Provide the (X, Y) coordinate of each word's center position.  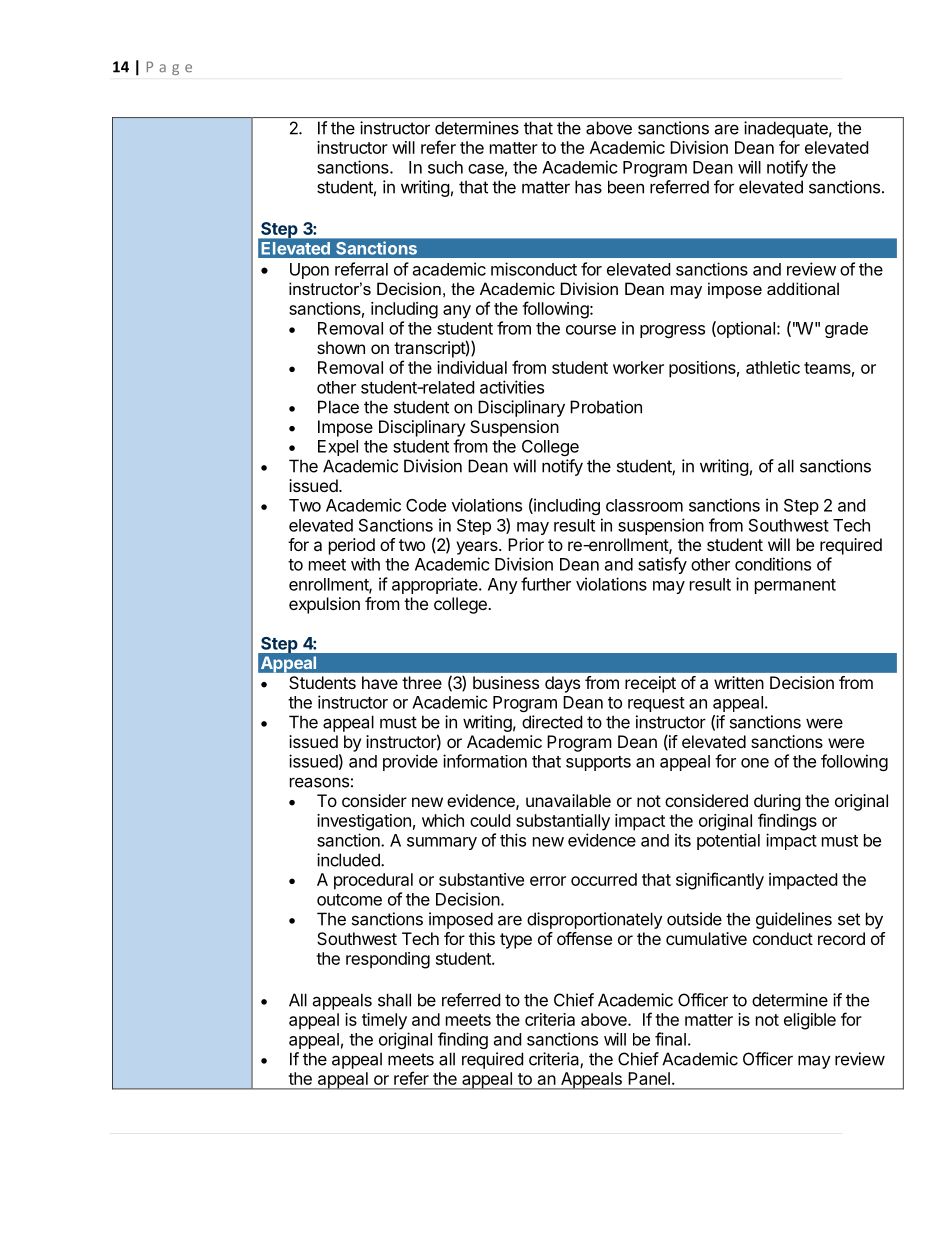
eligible (810, 1021)
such (445, 167)
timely (384, 1021)
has (588, 187)
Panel (649, 1078)
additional (803, 288)
